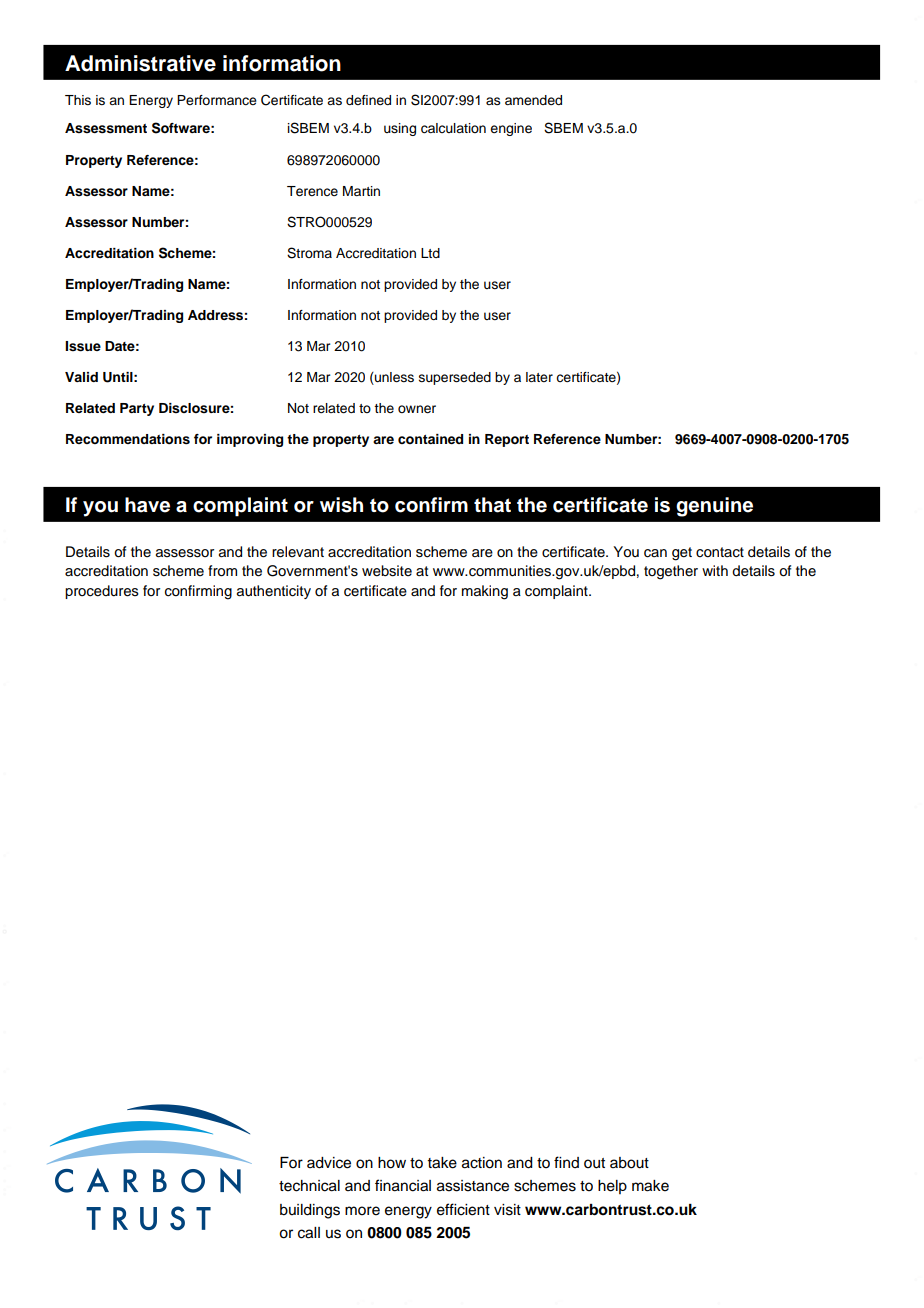 This page has width=924, height=1308. Describe the element at coordinates (140, 63) in the page. I see `Administrative` at that location.
